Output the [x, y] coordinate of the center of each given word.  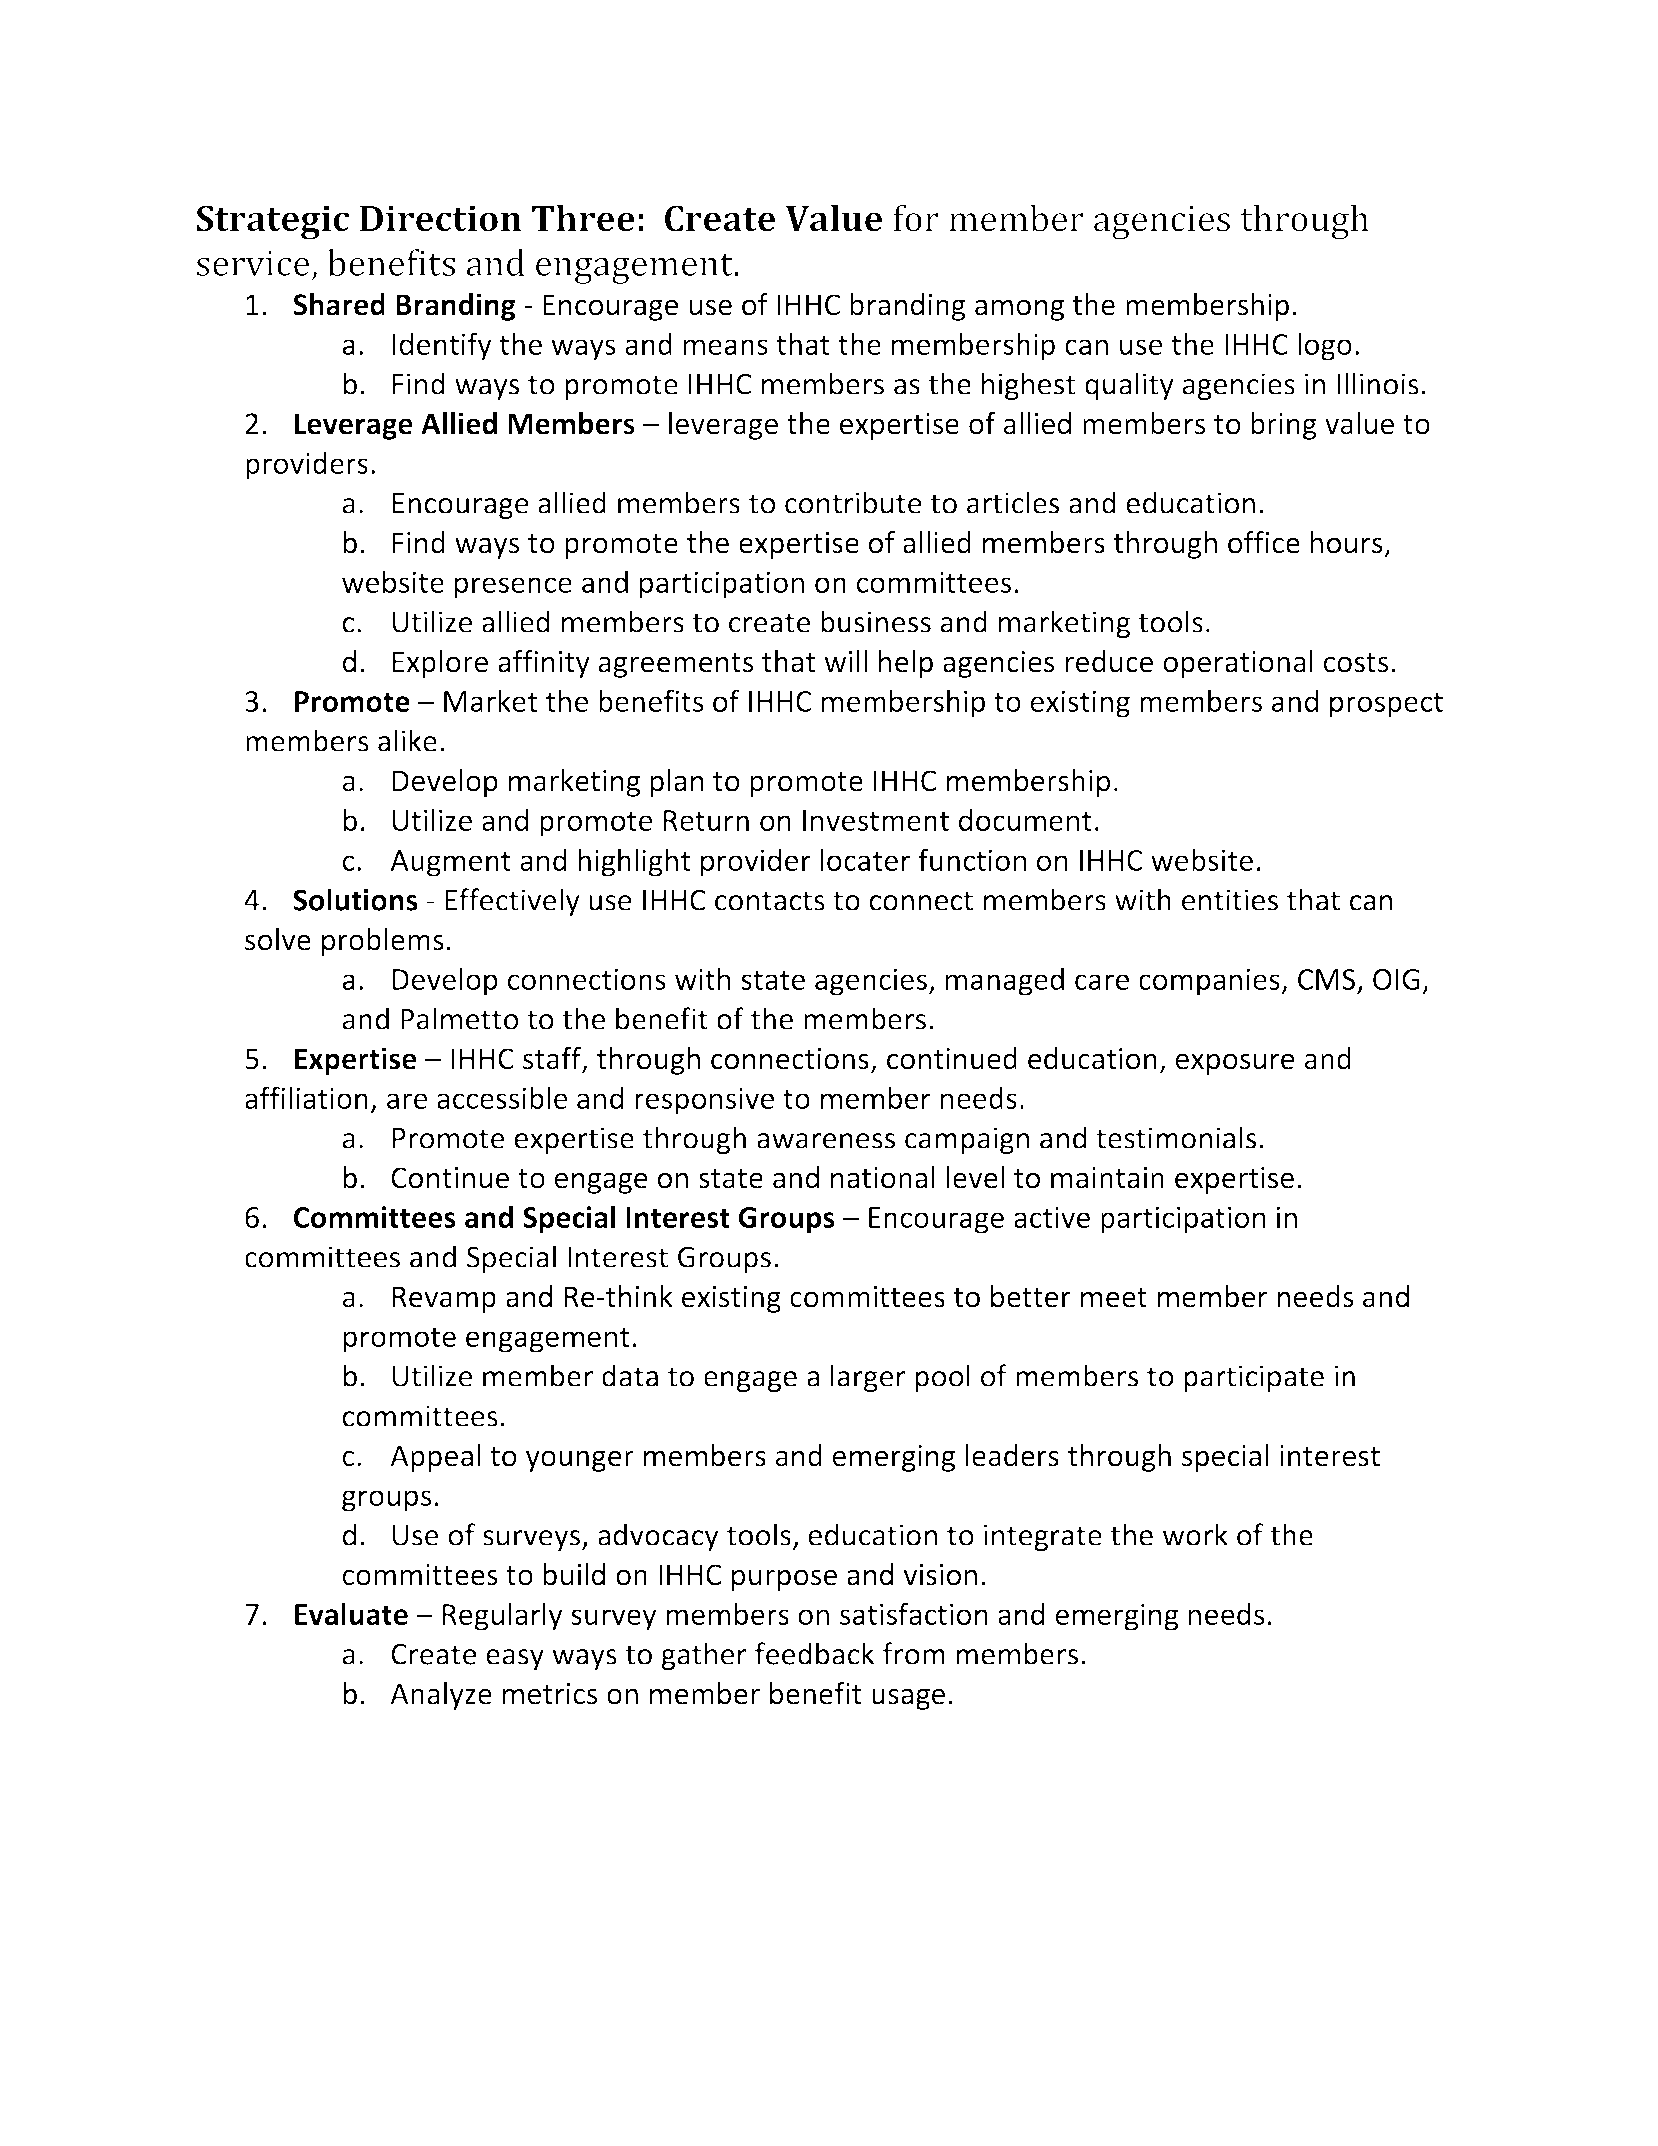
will [845, 661]
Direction [441, 218]
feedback [815, 1653]
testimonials [1176, 1137]
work [1195, 1534]
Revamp [444, 1299]
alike [407, 740]
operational [1238, 664]
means [726, 347]
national [883, 1177]
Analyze [441, 1696]
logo [1325, 346]
